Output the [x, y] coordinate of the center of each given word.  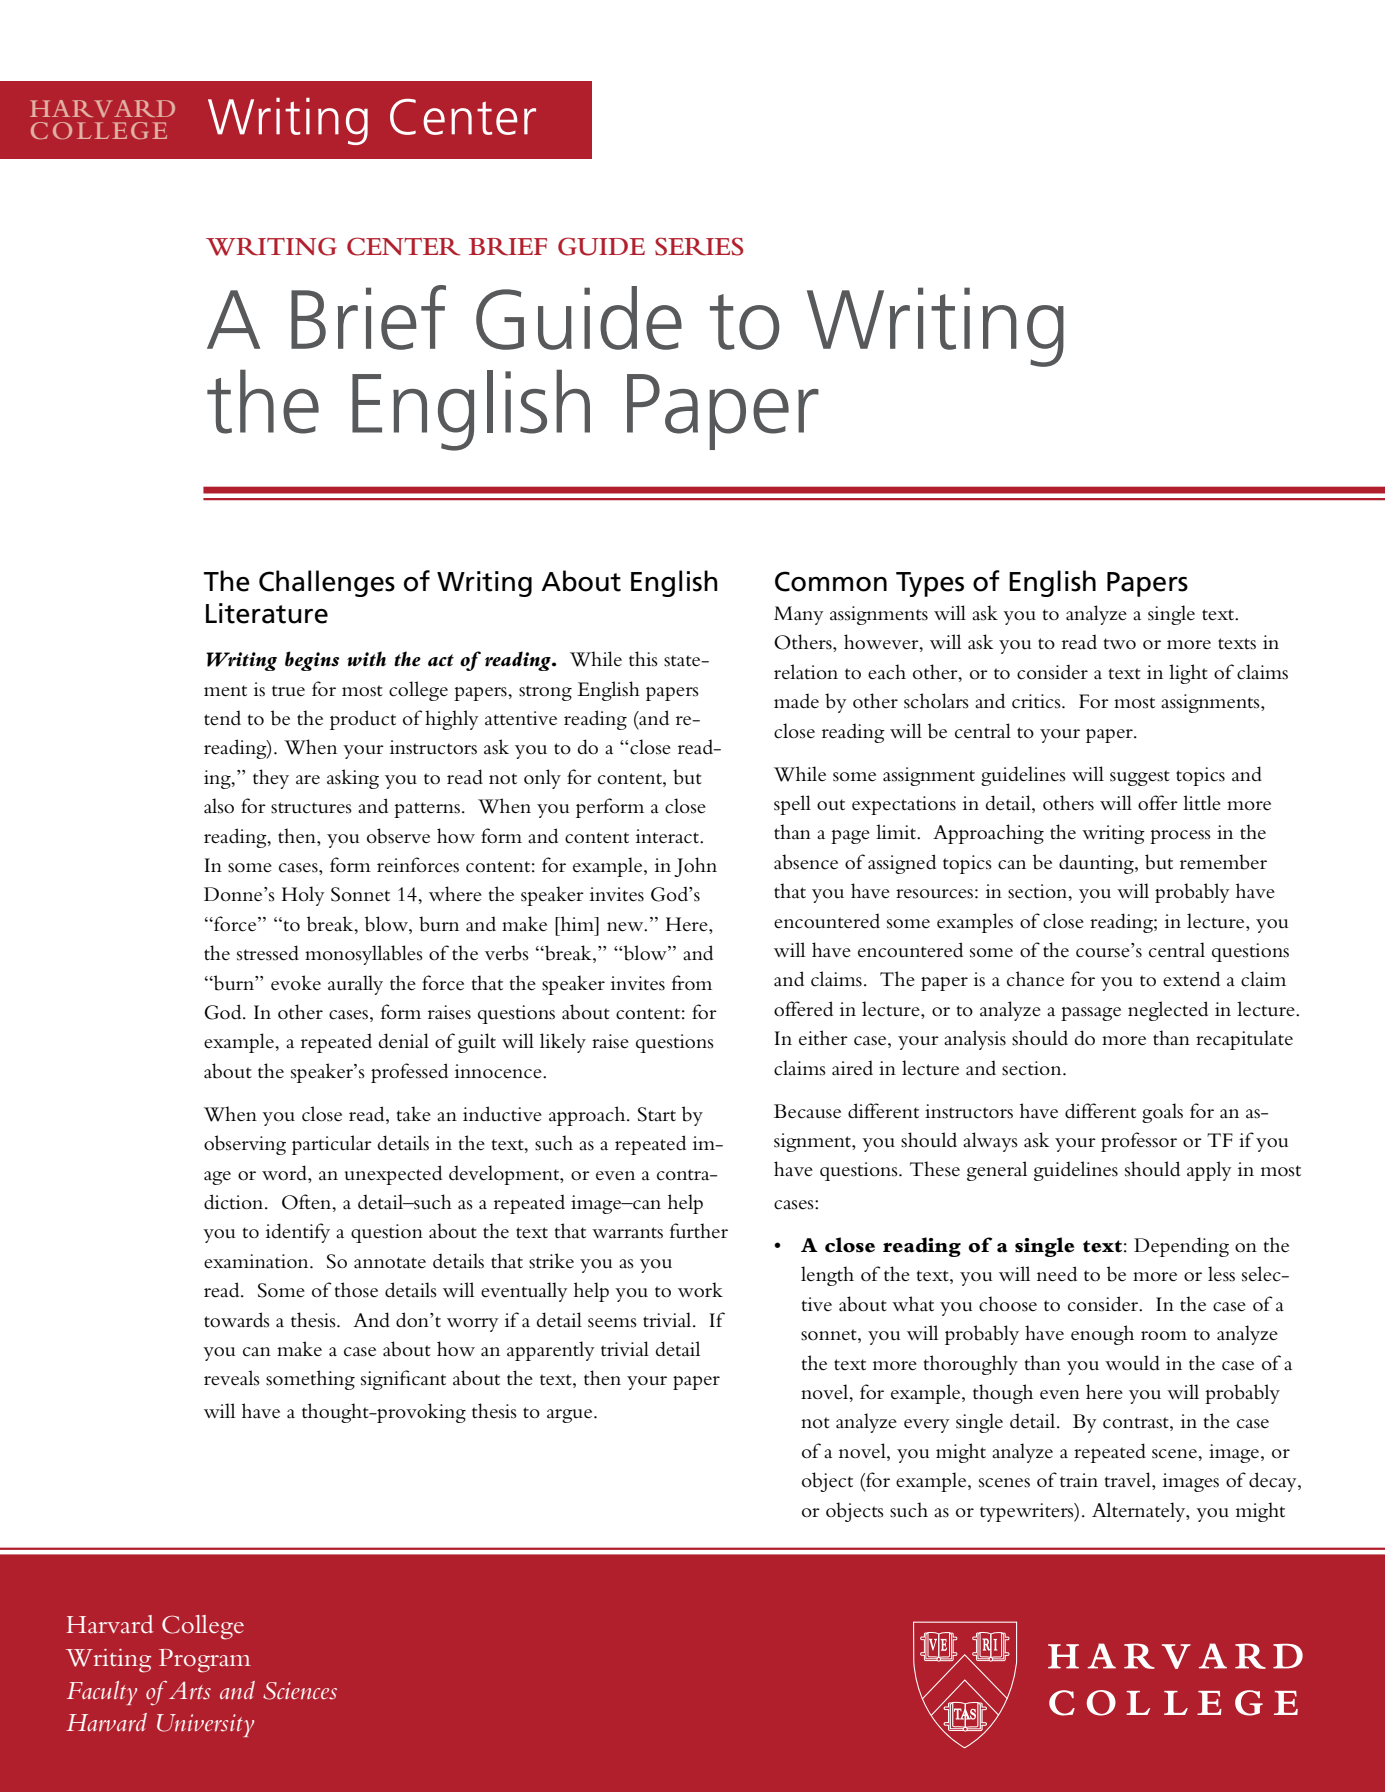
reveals [232, 1378]
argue [571, 1416]
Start [657, 1114]
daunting [1097, 864]
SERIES [699, 246]
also [219, 806]
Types [930, 584]
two [1120, 643]
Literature [267, 613]
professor [1139, 1142]
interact [668, 836]
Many [798, 615]
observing [245, 1145]
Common [831, 581]
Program [205, 1661]
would [1132, 1363]
